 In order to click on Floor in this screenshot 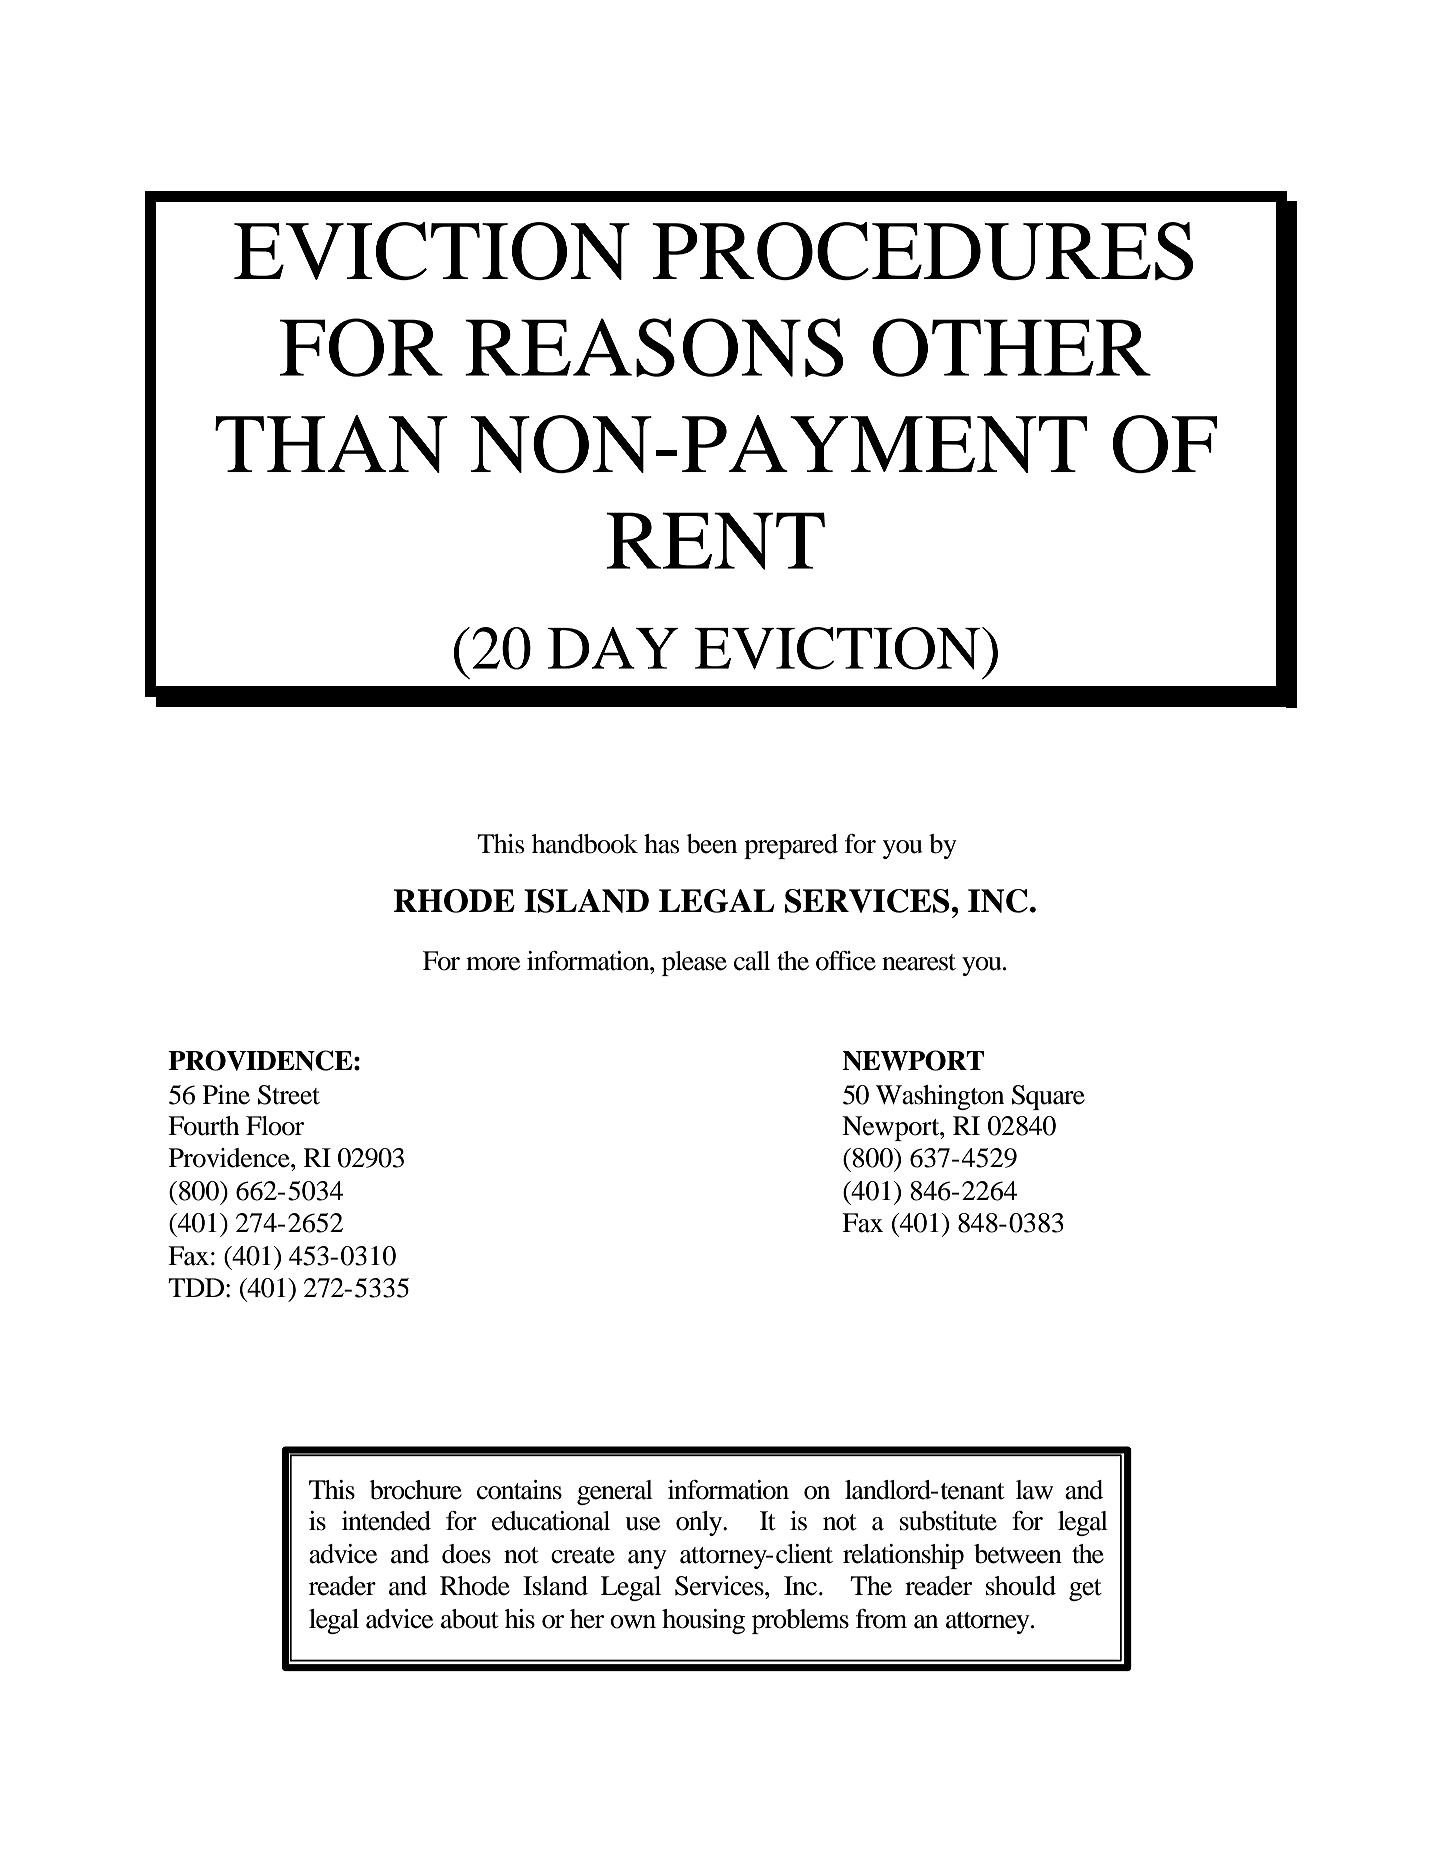, I will do `click(275, 1126)`.
